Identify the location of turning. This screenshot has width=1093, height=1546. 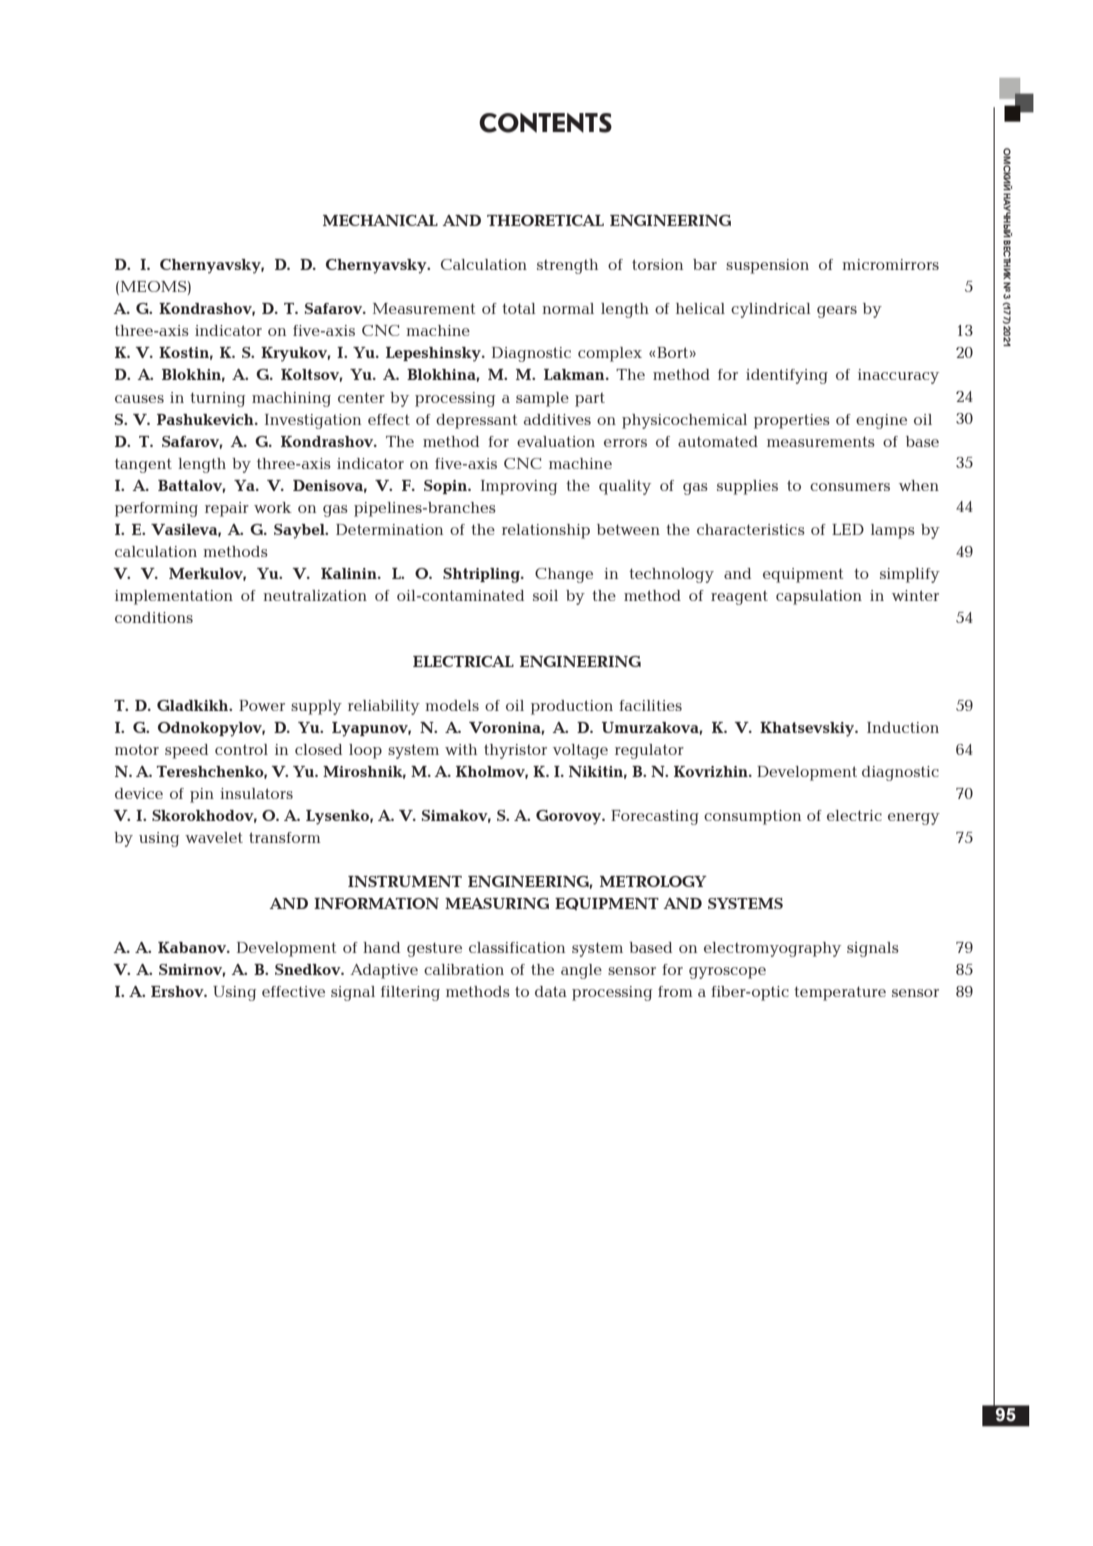
(217, 399).
